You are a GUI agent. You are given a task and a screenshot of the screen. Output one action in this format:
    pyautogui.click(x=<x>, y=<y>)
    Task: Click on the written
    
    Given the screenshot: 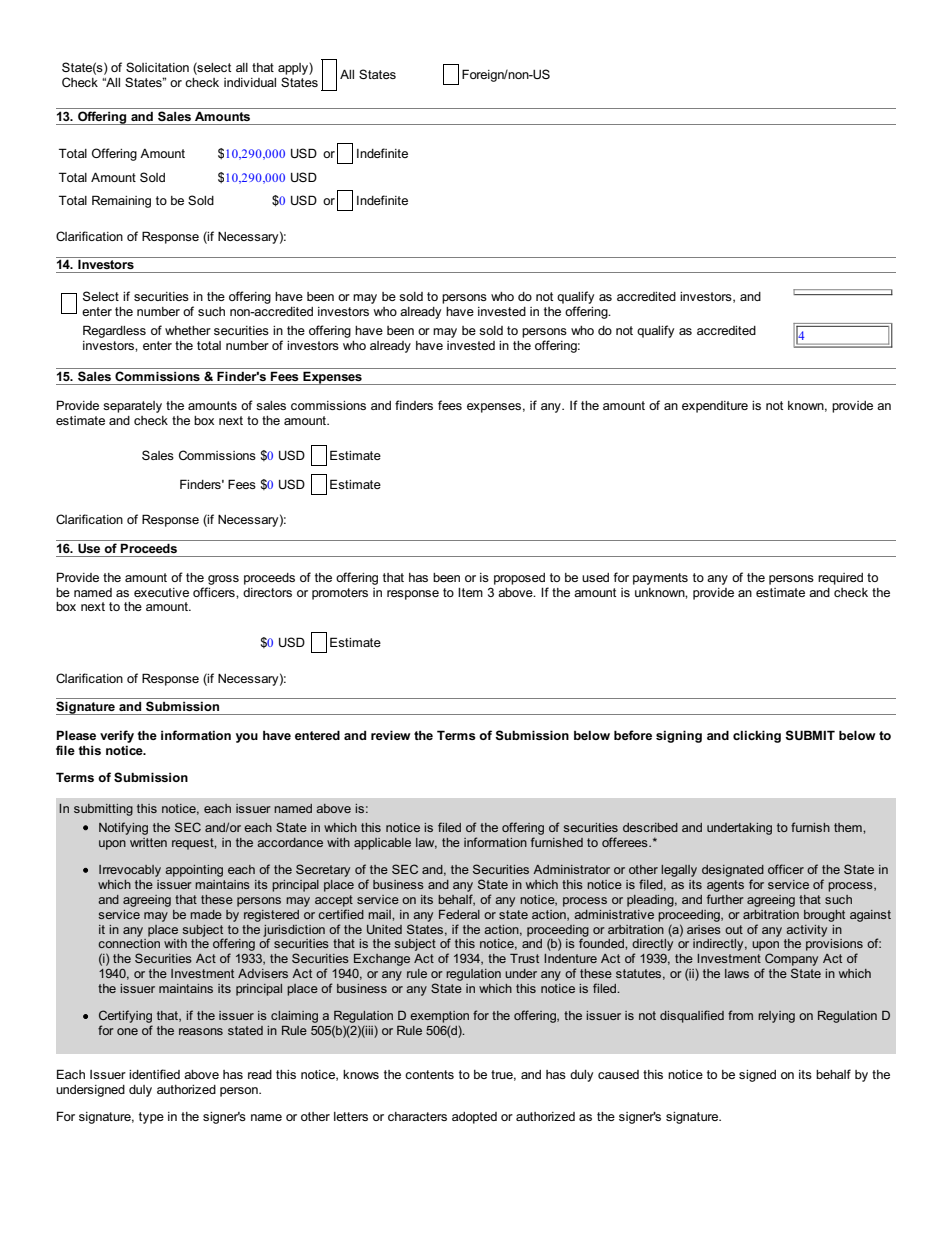 What is the action you would take?
    pyautogui.click(x=148, y=842)
